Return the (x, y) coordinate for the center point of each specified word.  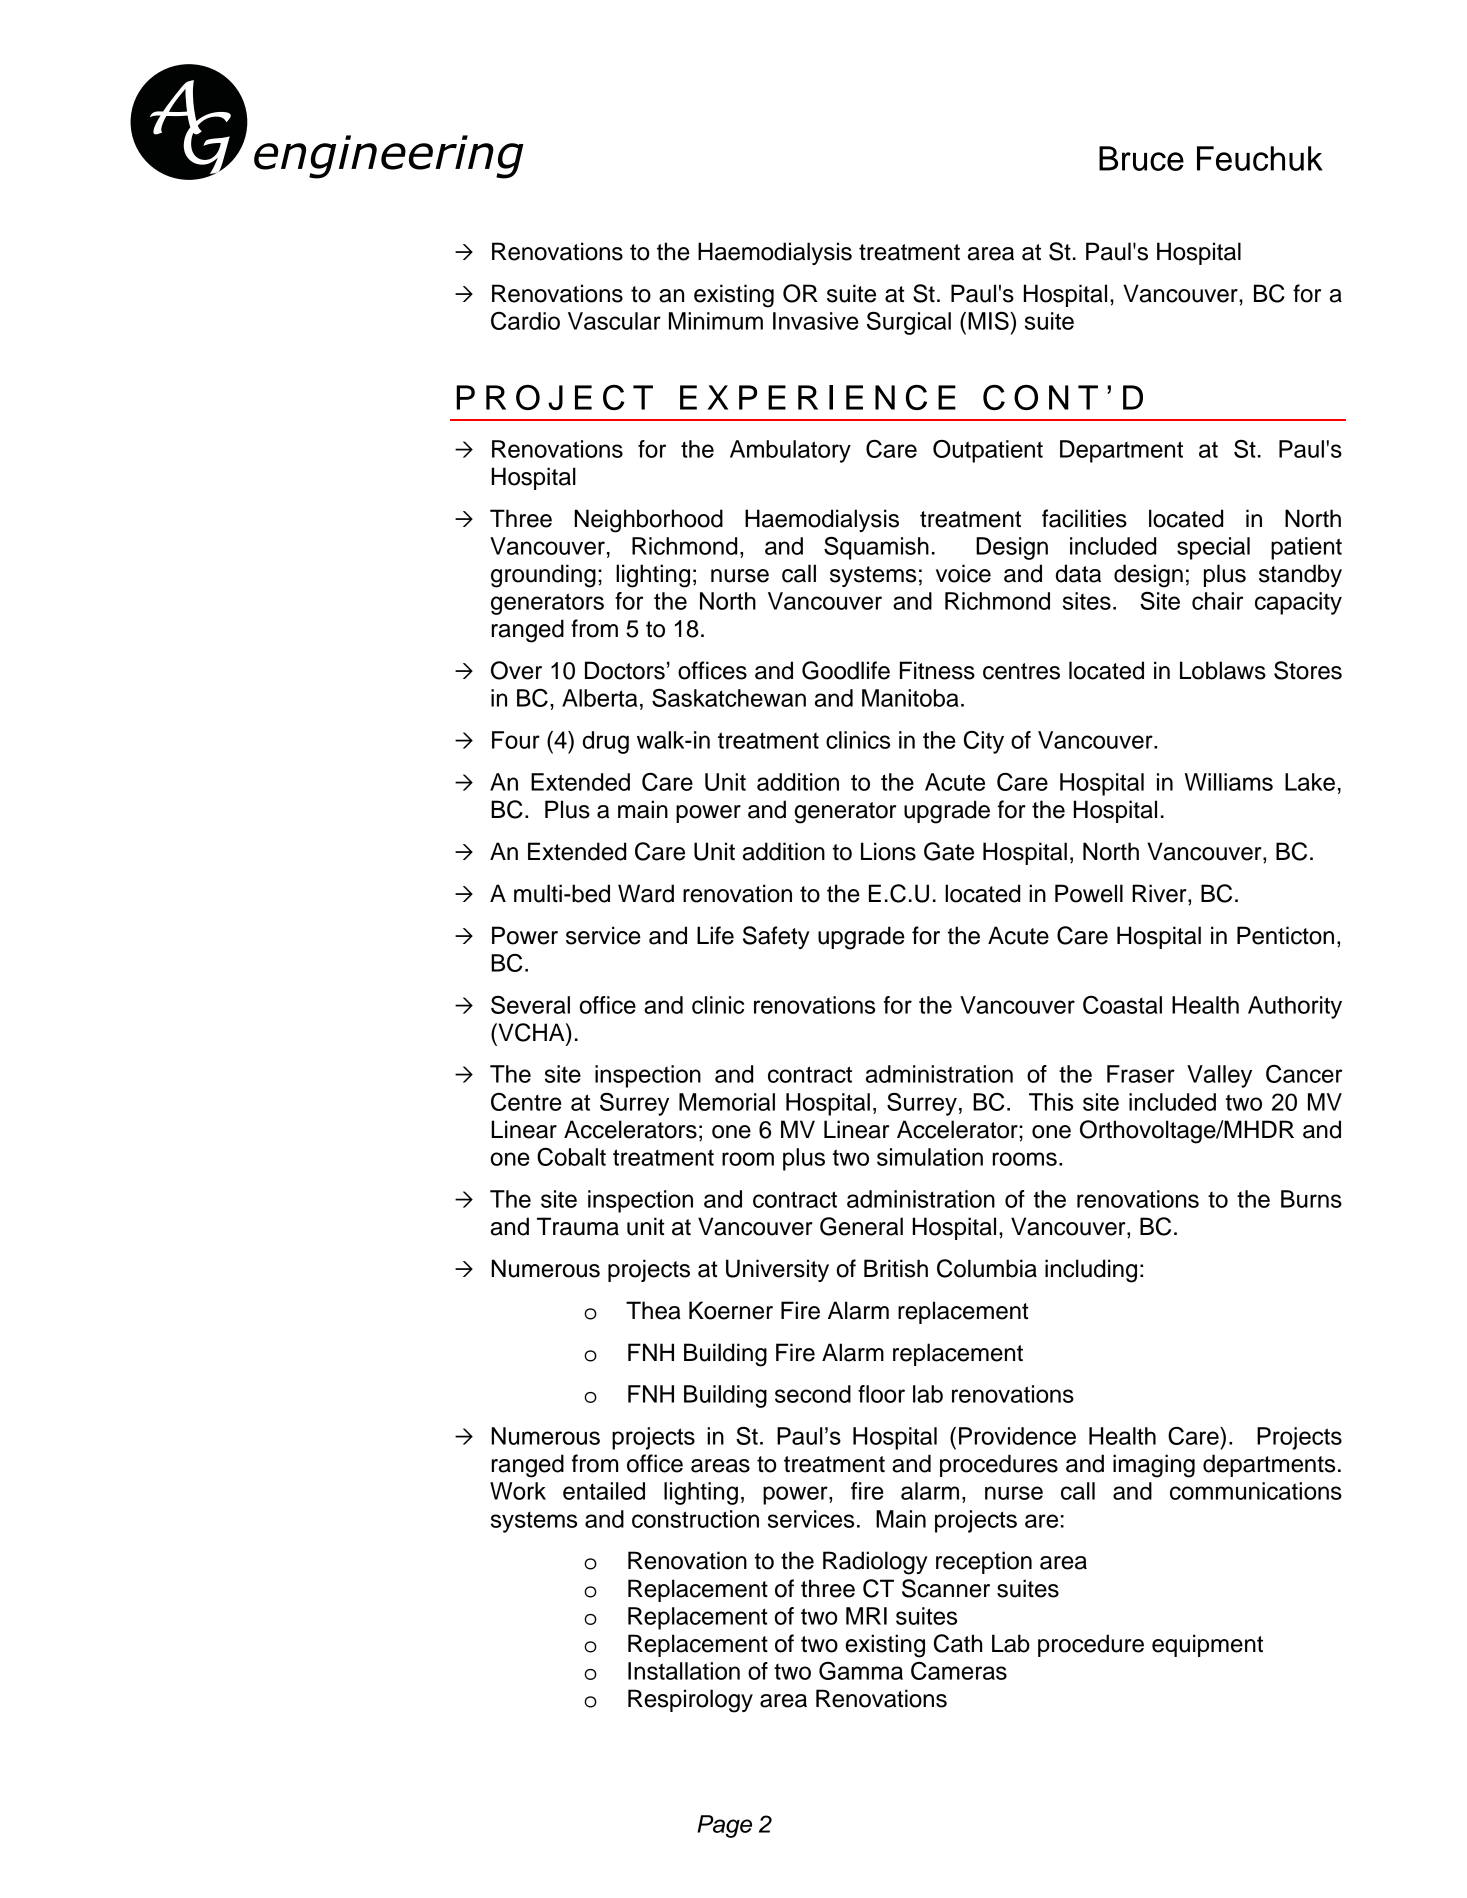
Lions (888, 851)
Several (530, 1005)
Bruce (1141, 158)
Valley (1219, 1076)
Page (724, 1826)
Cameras (959, 1671)
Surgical (909, 323)
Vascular (614, 321)
